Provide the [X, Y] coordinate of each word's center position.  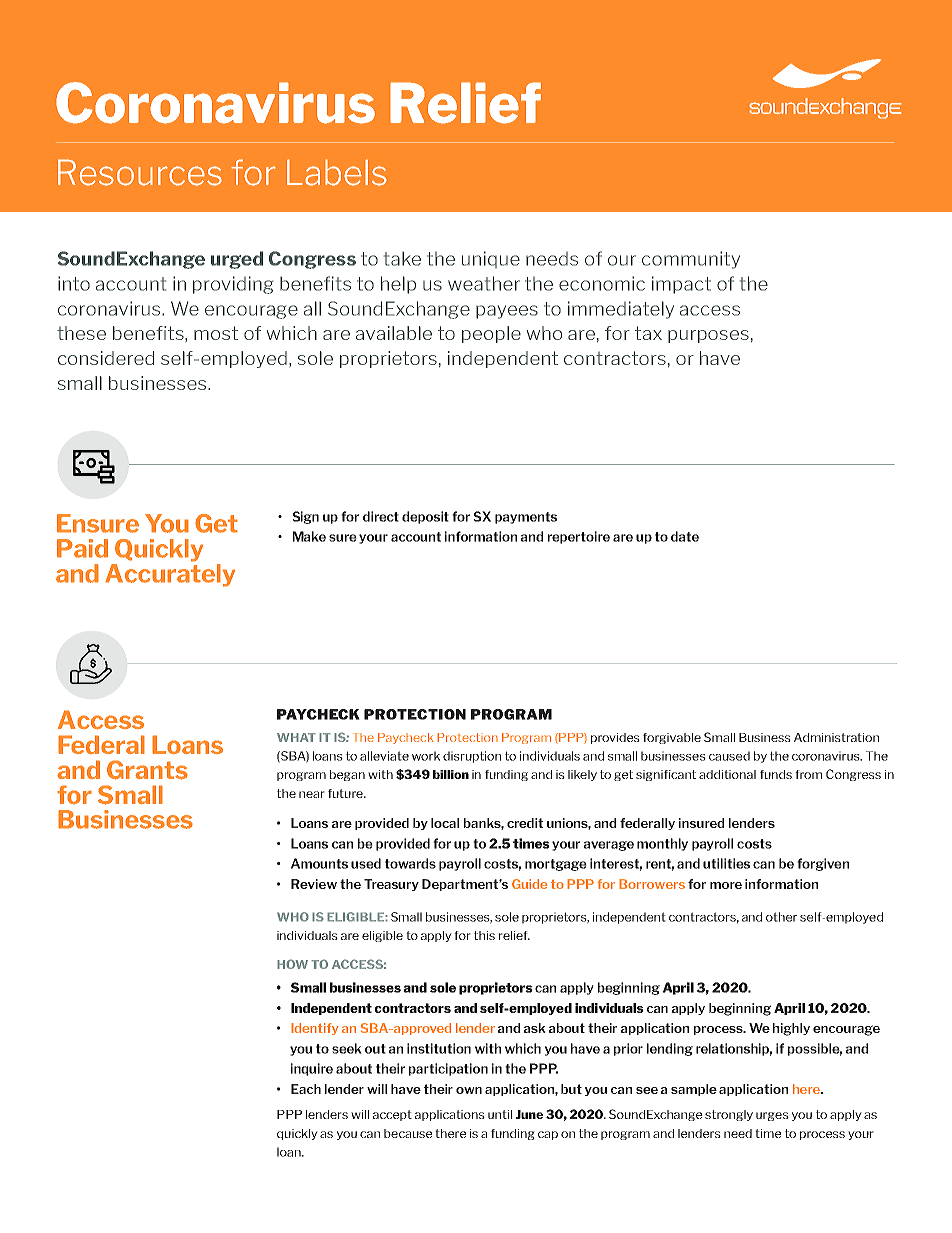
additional [727, 774]
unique [491, 259]
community [691, 260]
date [685, 536]
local [445, 823]
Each [306, 1089]
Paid [82, 548]
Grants [147, 770]
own [469, 1090]
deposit [425, 517]
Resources [140, 172]
